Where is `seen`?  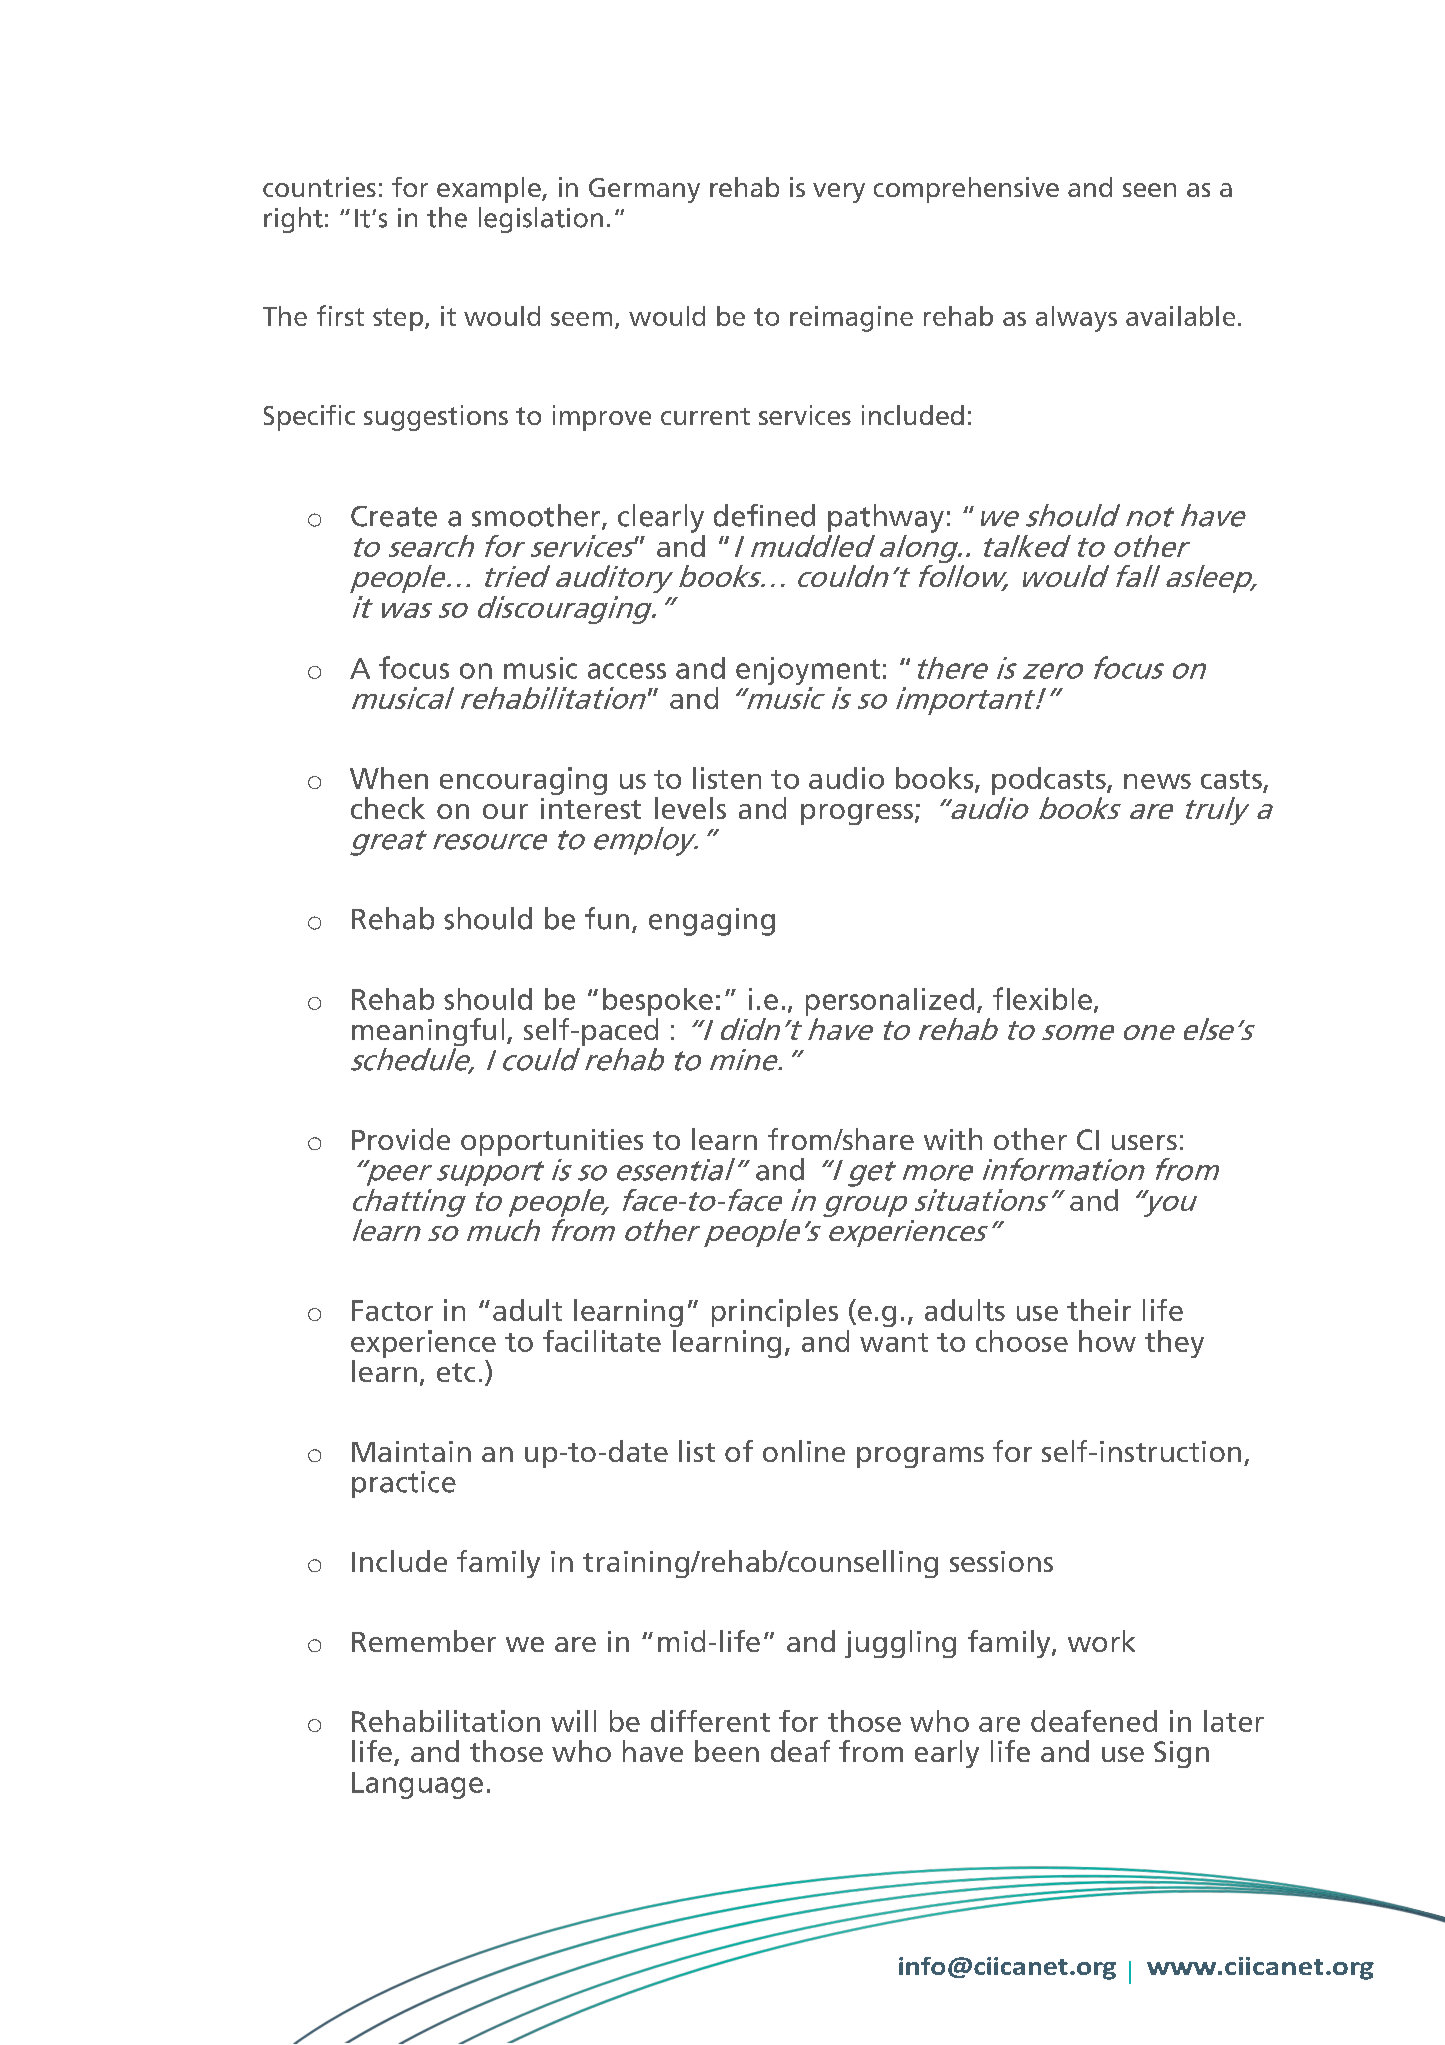
seen is located at coordinates (1149, 190).
